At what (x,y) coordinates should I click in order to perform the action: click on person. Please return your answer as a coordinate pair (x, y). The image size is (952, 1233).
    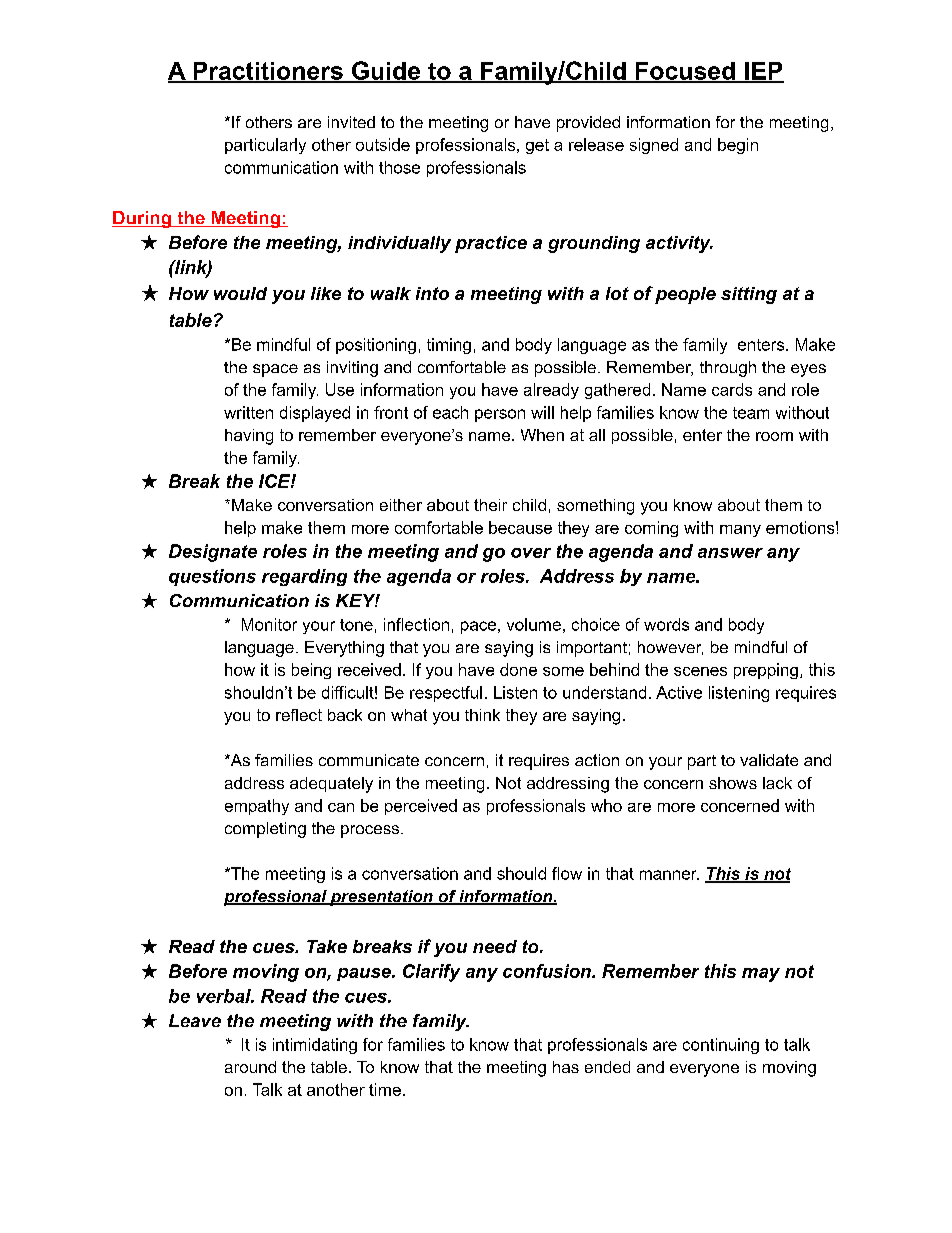
    Looking at the image, I should click on (500, 415).
